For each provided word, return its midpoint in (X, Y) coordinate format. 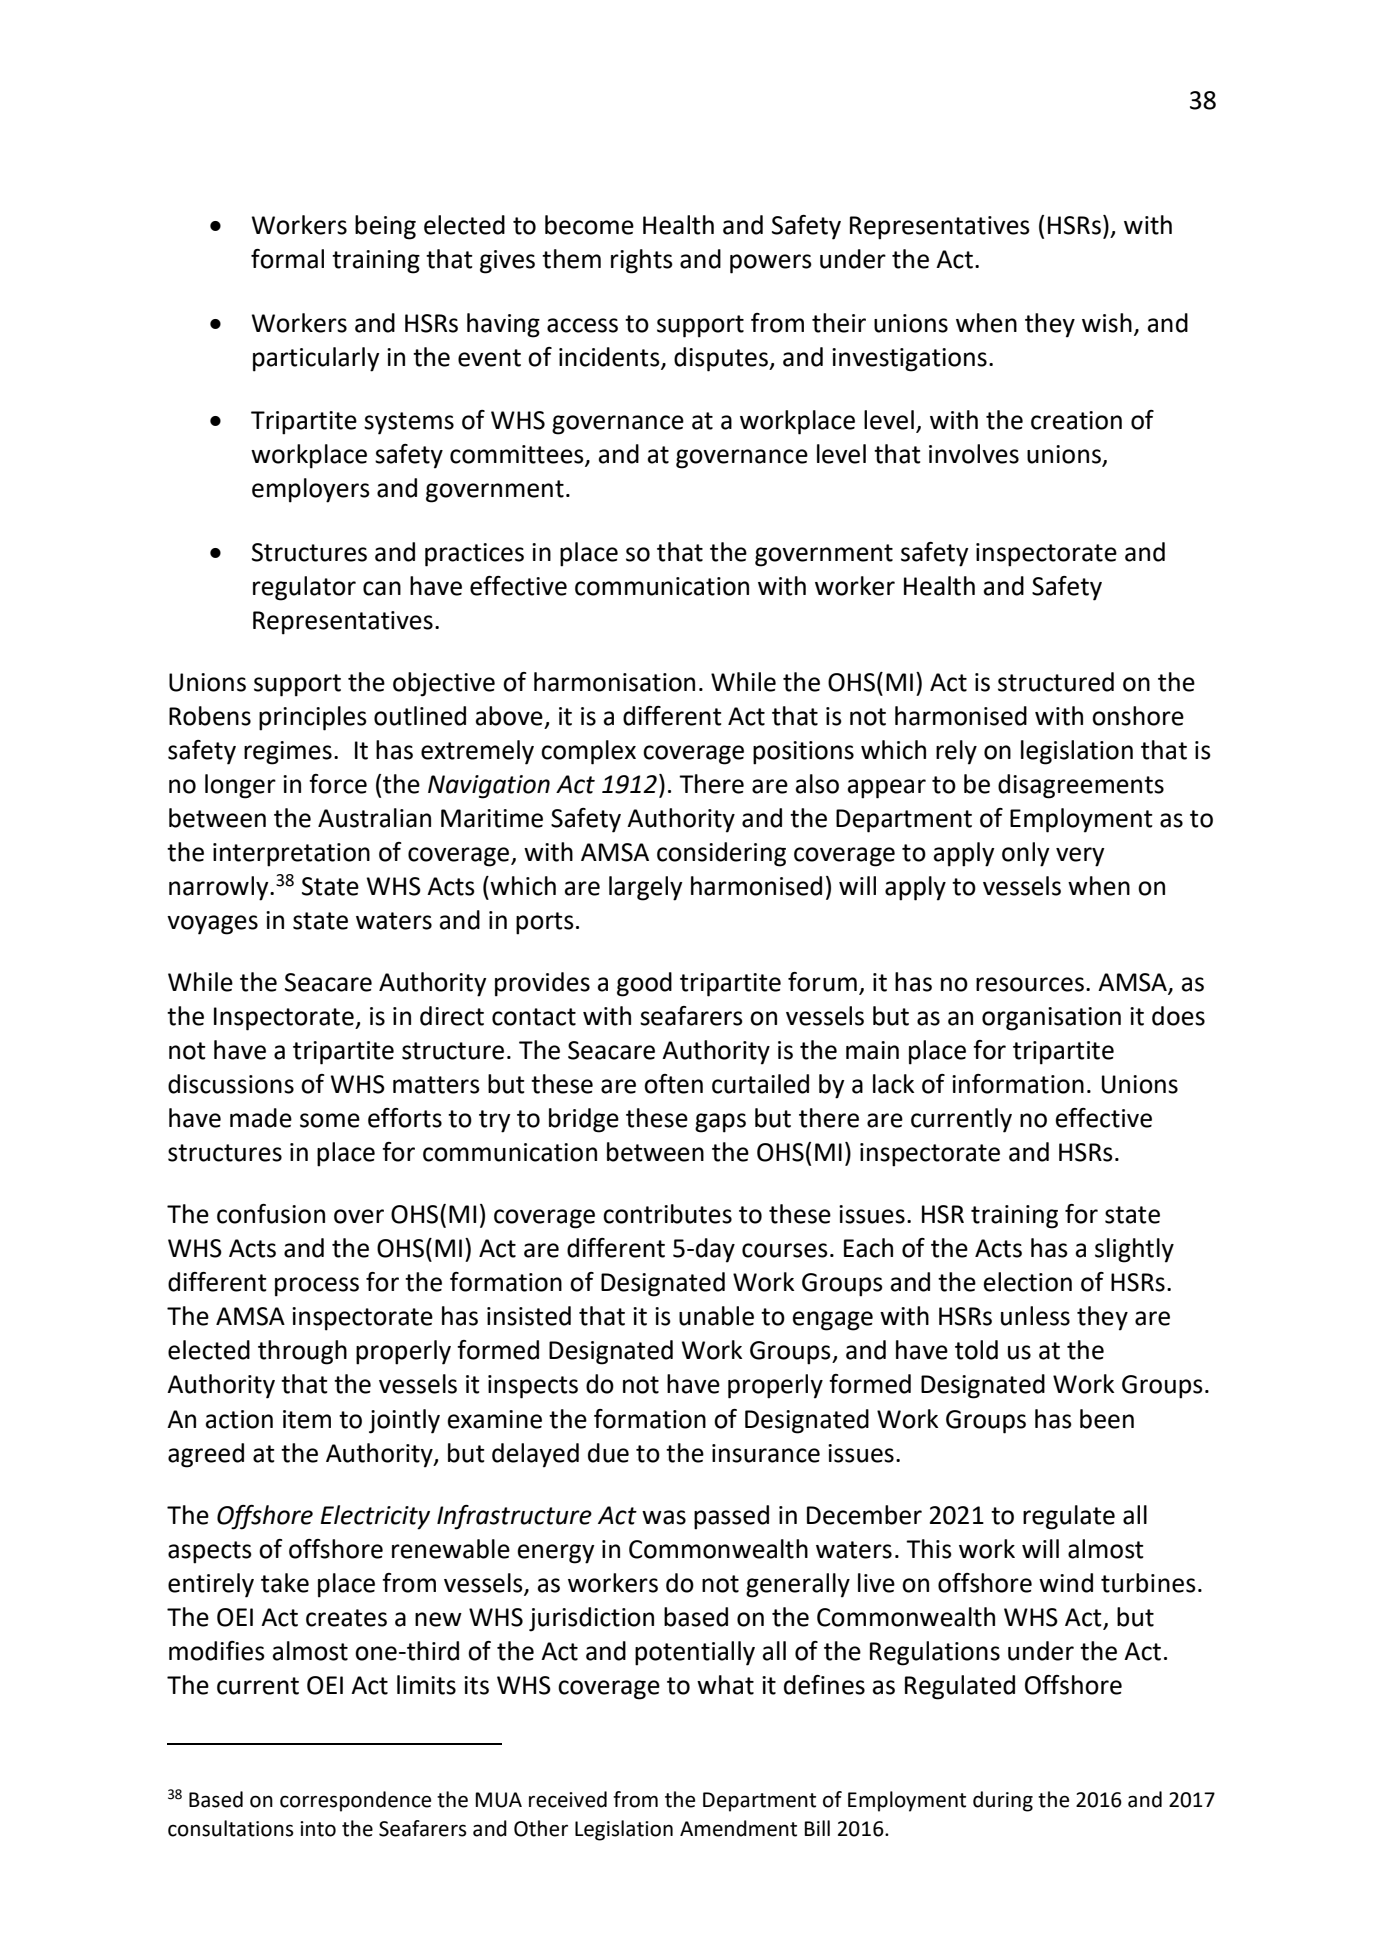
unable (716, 1316)
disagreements (1081, 786)
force (338, 784)
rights (642, 261)
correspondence (355, 1801)
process (317, 1287)
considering (721, 854)
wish (1107, 323)
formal (287, 259)
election (1028, 1282)
